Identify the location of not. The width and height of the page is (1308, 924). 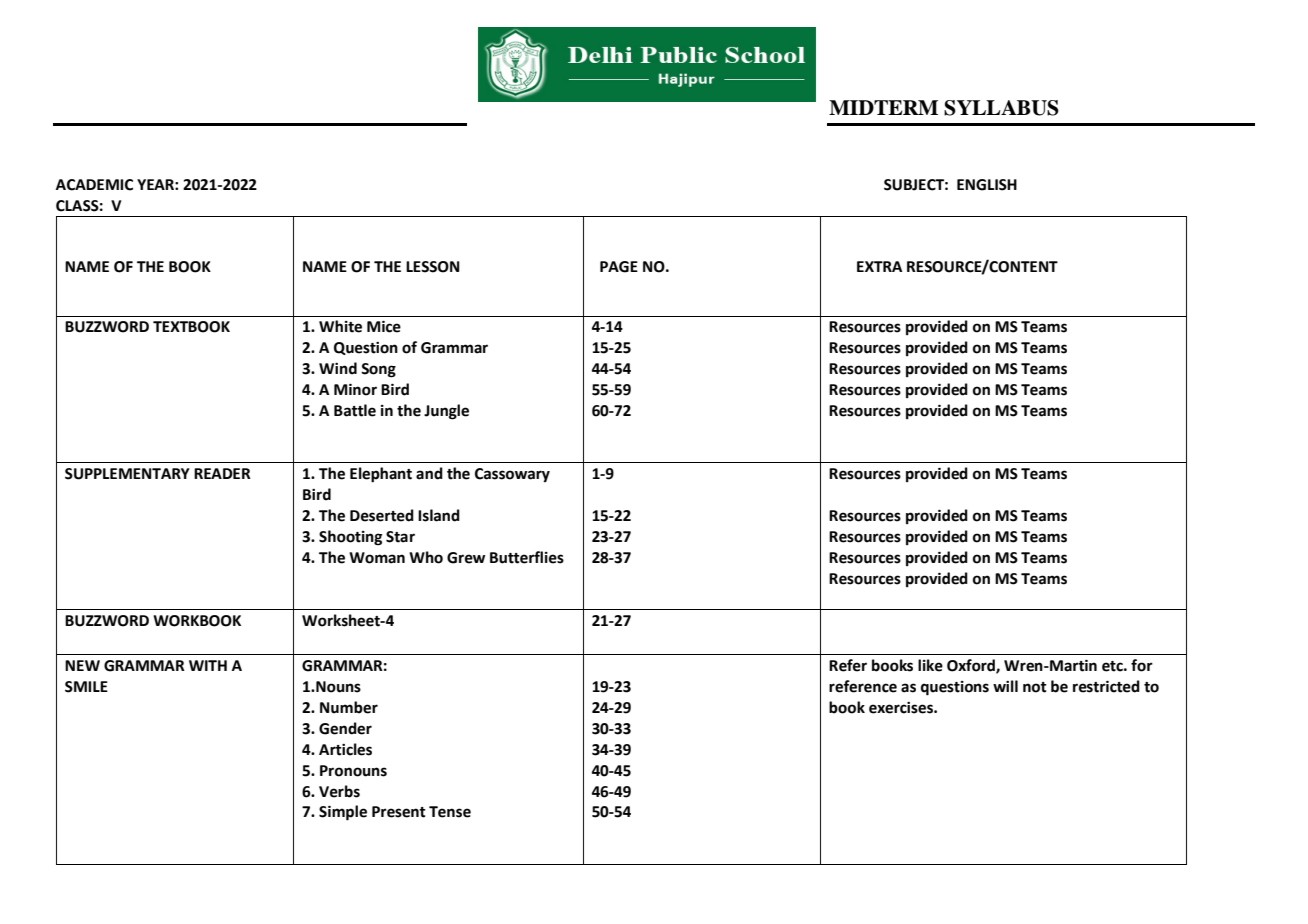
(1035, 687).
